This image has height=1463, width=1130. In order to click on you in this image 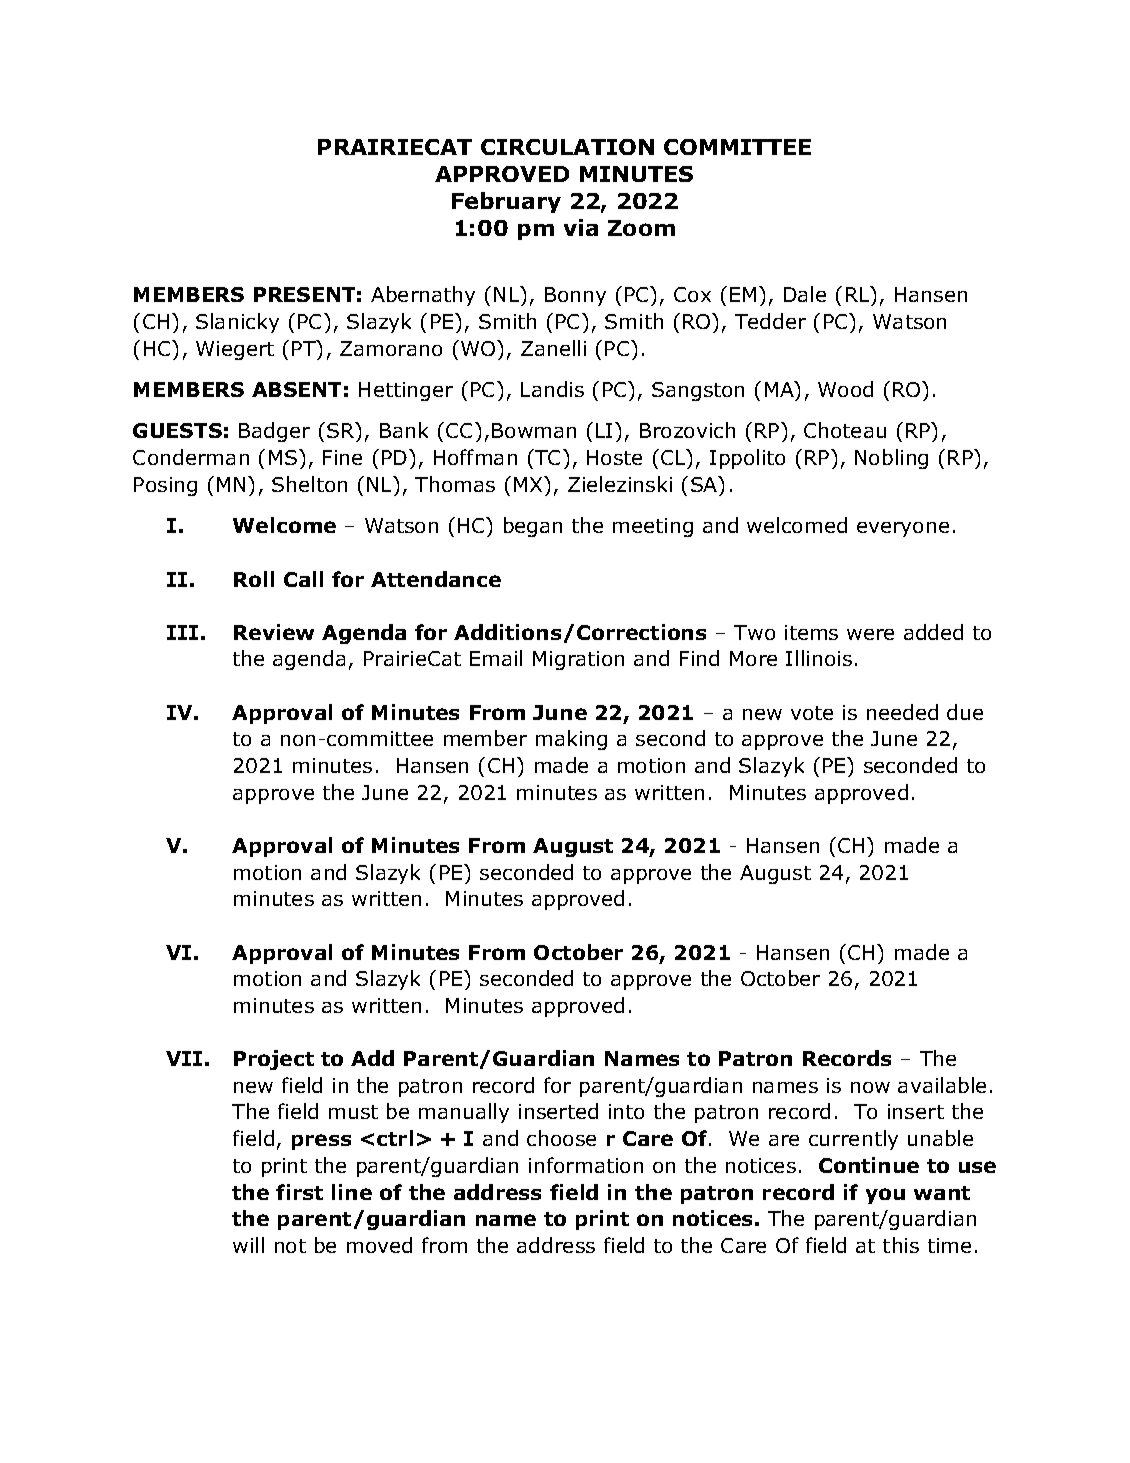, I will do `click(885, 1196)`.
